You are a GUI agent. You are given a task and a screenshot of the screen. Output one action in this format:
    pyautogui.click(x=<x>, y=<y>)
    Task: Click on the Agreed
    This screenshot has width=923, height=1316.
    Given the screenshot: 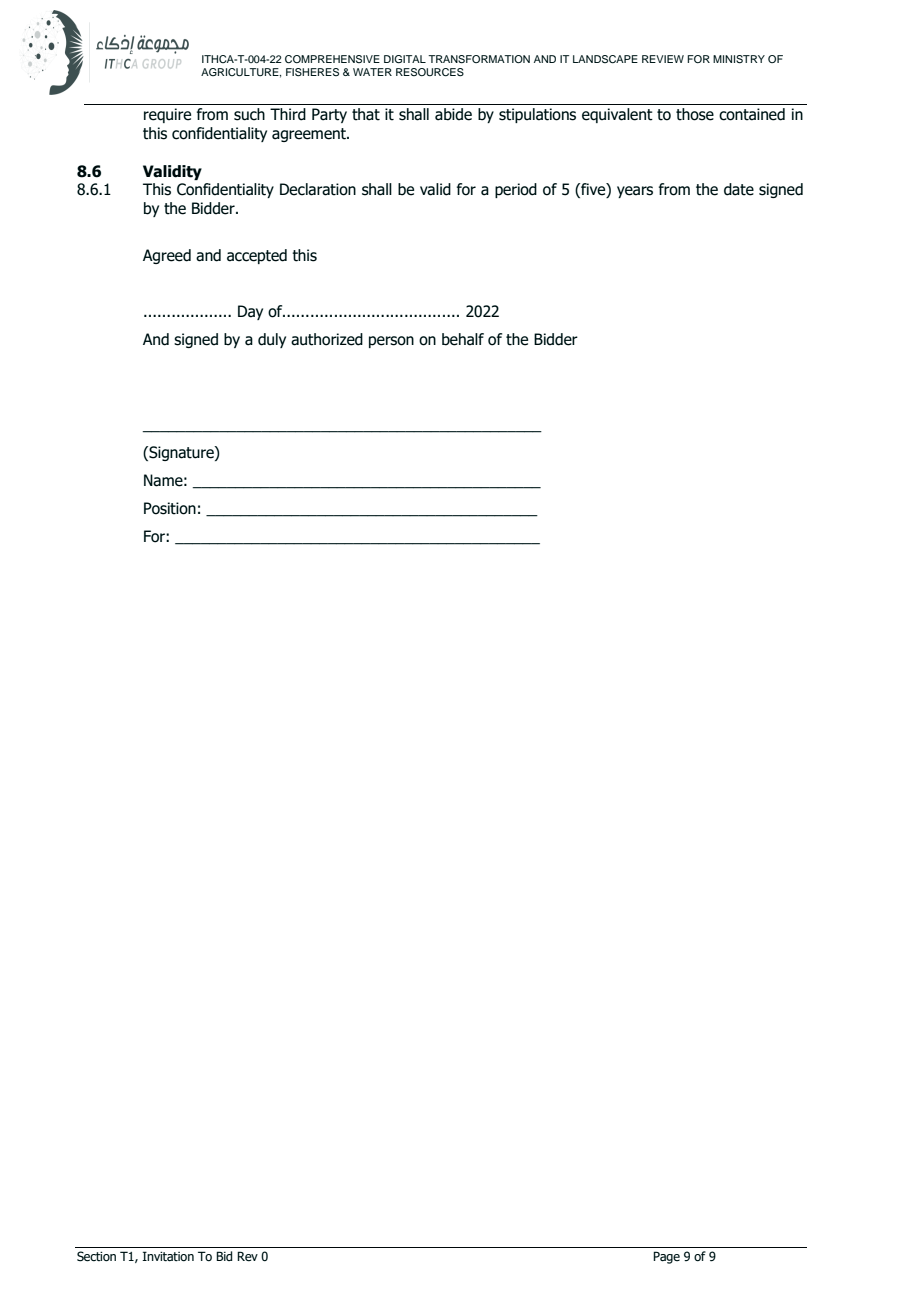 What is the action you would take?
    pyautogui.click(x=167, y=256)
